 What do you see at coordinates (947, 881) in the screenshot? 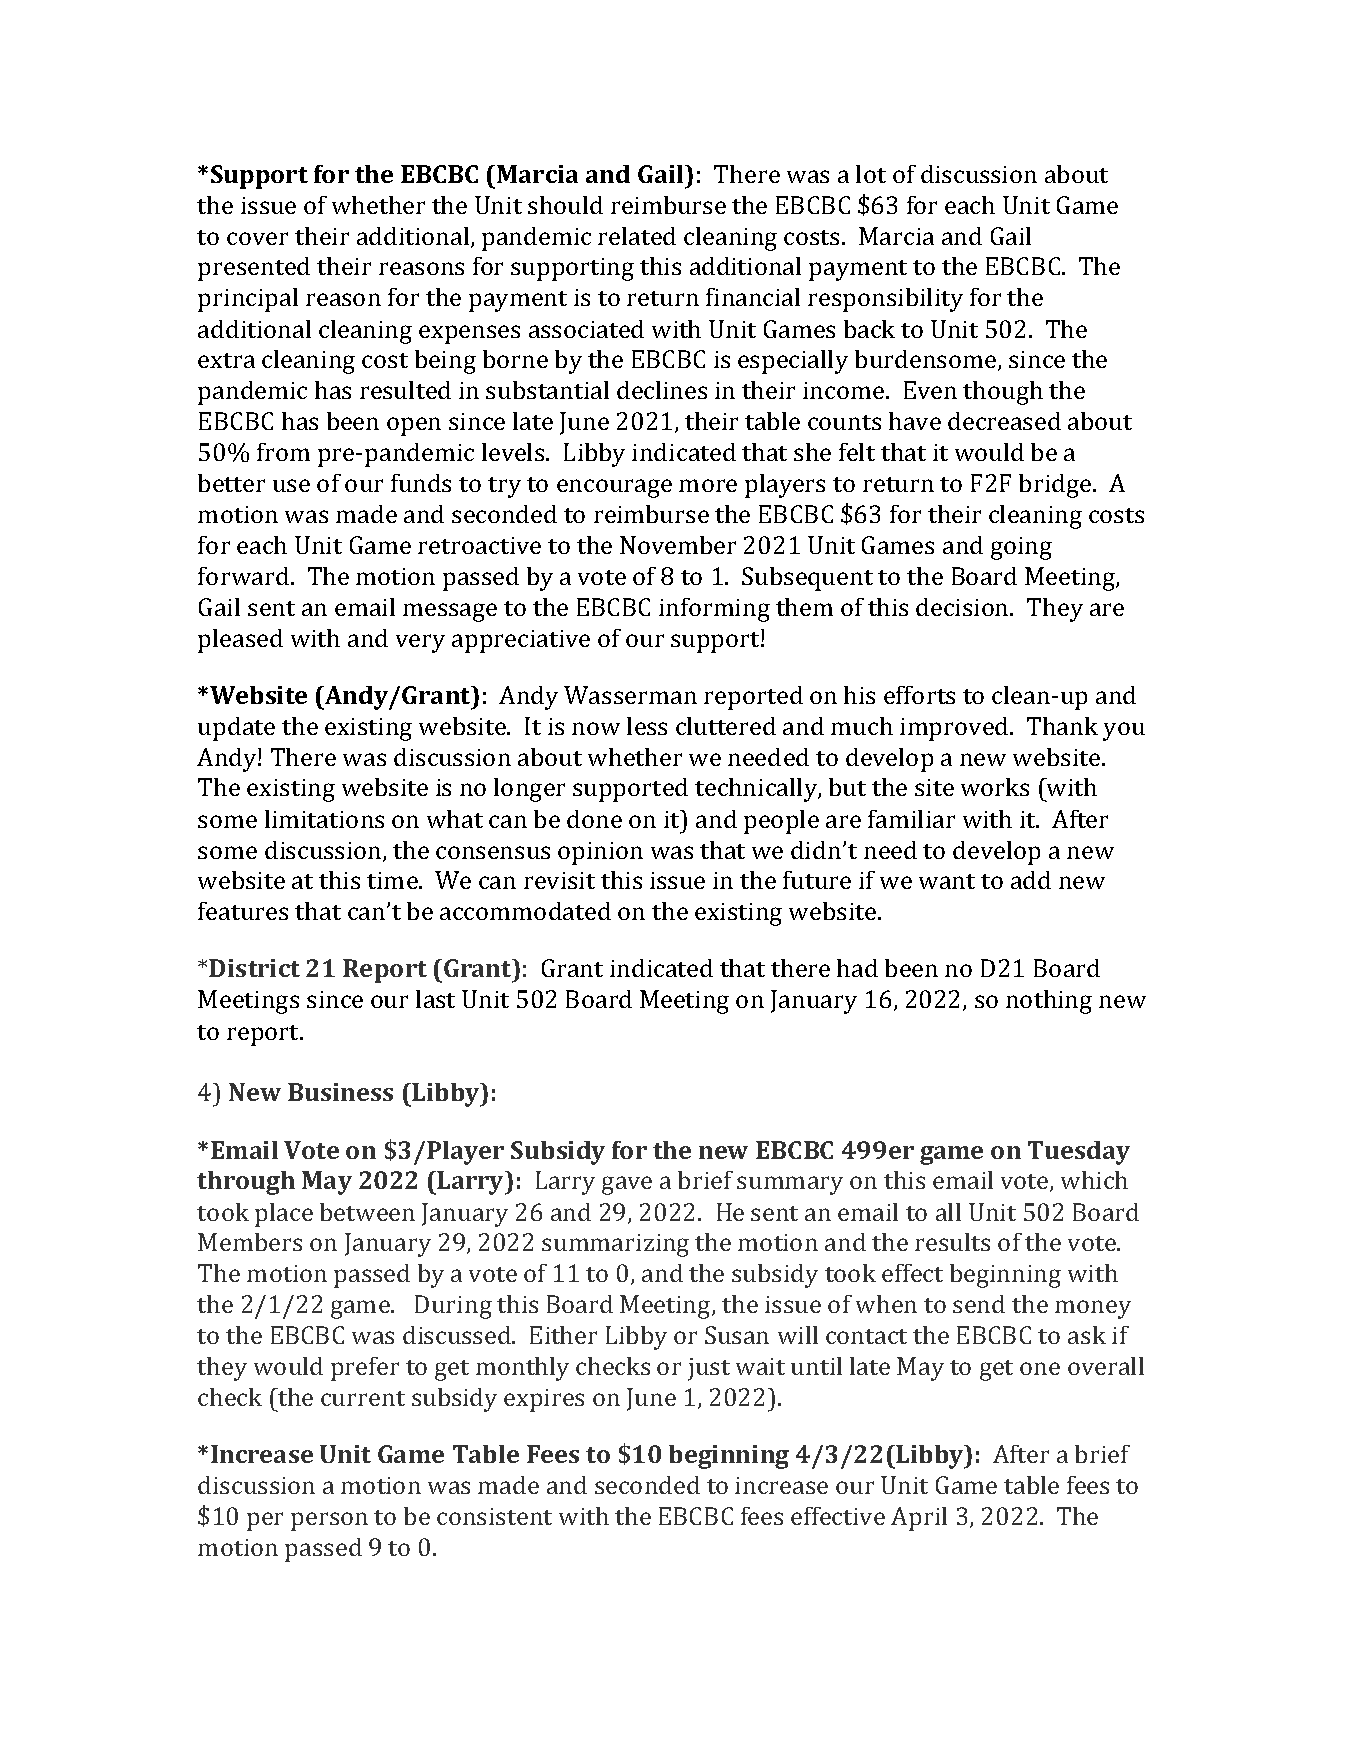
I see `want` at bounding box center [947, 881].
